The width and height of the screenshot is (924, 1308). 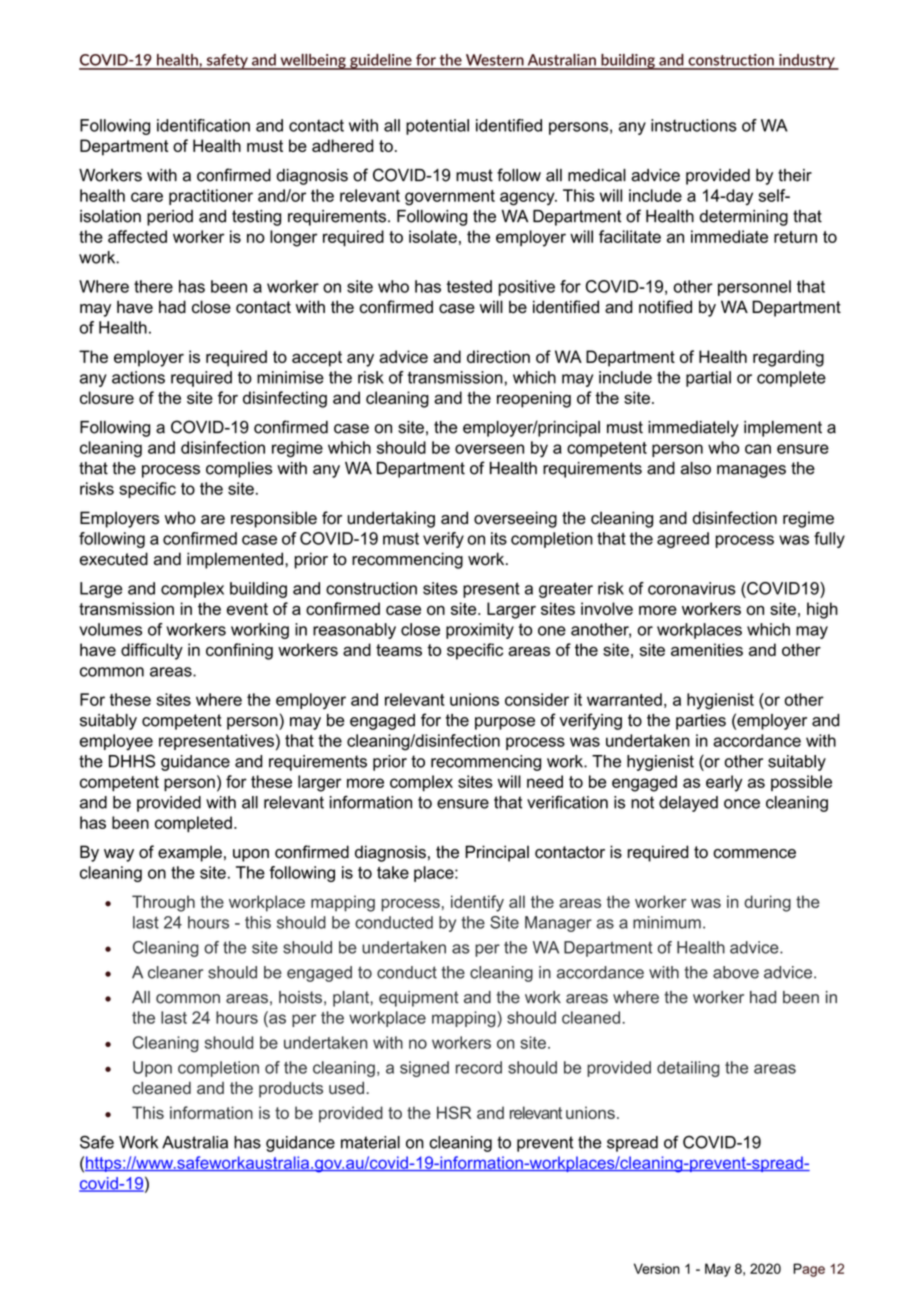 What do you see at coordinates (707, 649) in the screenshot?
I see `amenities` at bounding box center [707, 649].
